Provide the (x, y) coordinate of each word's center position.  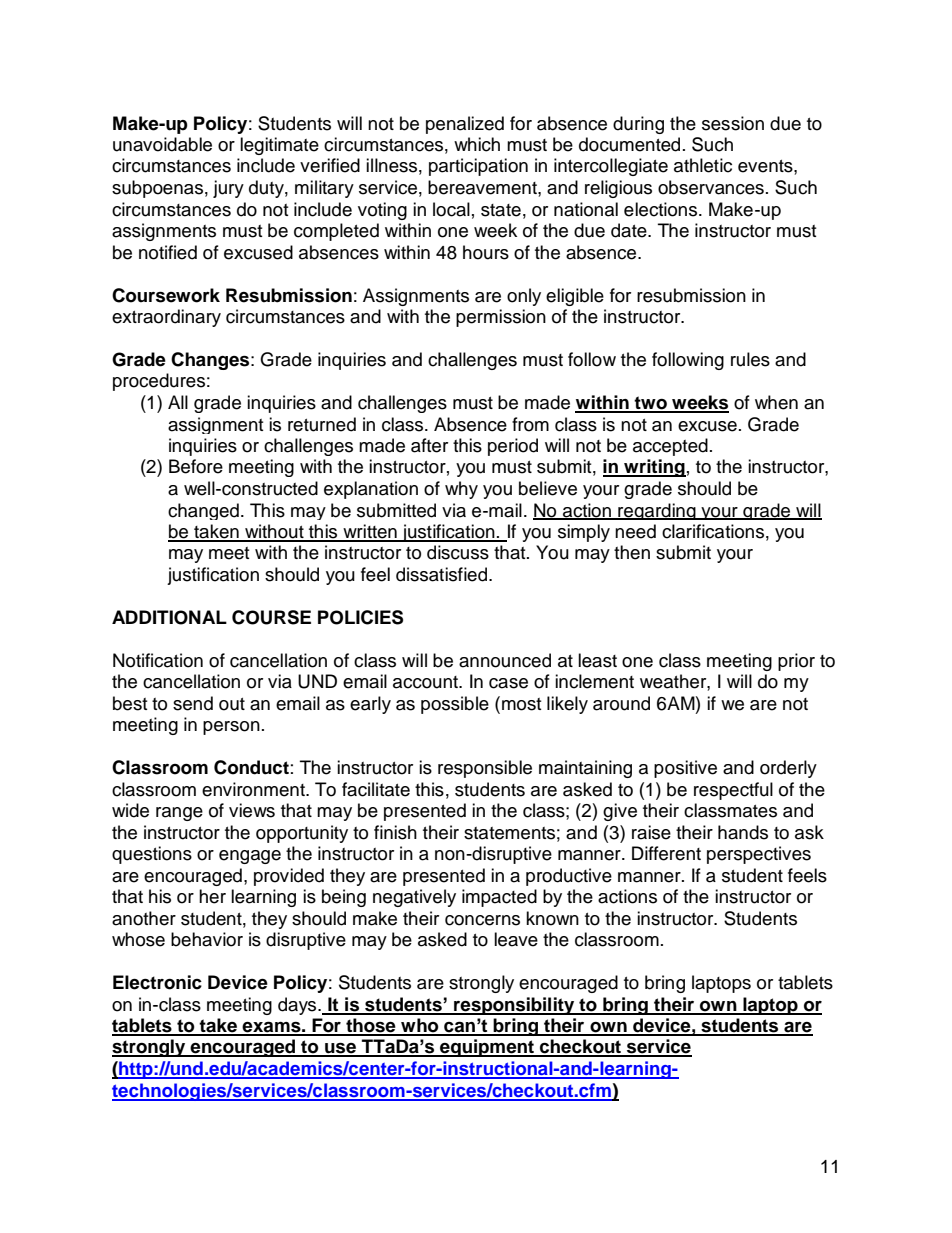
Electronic (157, 982)
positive (685, 769)
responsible (485, 769)
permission (501, 318)
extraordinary (166, 318)
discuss (458, 552)
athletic (703, 165)
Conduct (251, 767)
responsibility (514, 1006)
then (632, 552)
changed (203, 511)
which (477, 144)
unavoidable (162, 144)
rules (750, 359)
